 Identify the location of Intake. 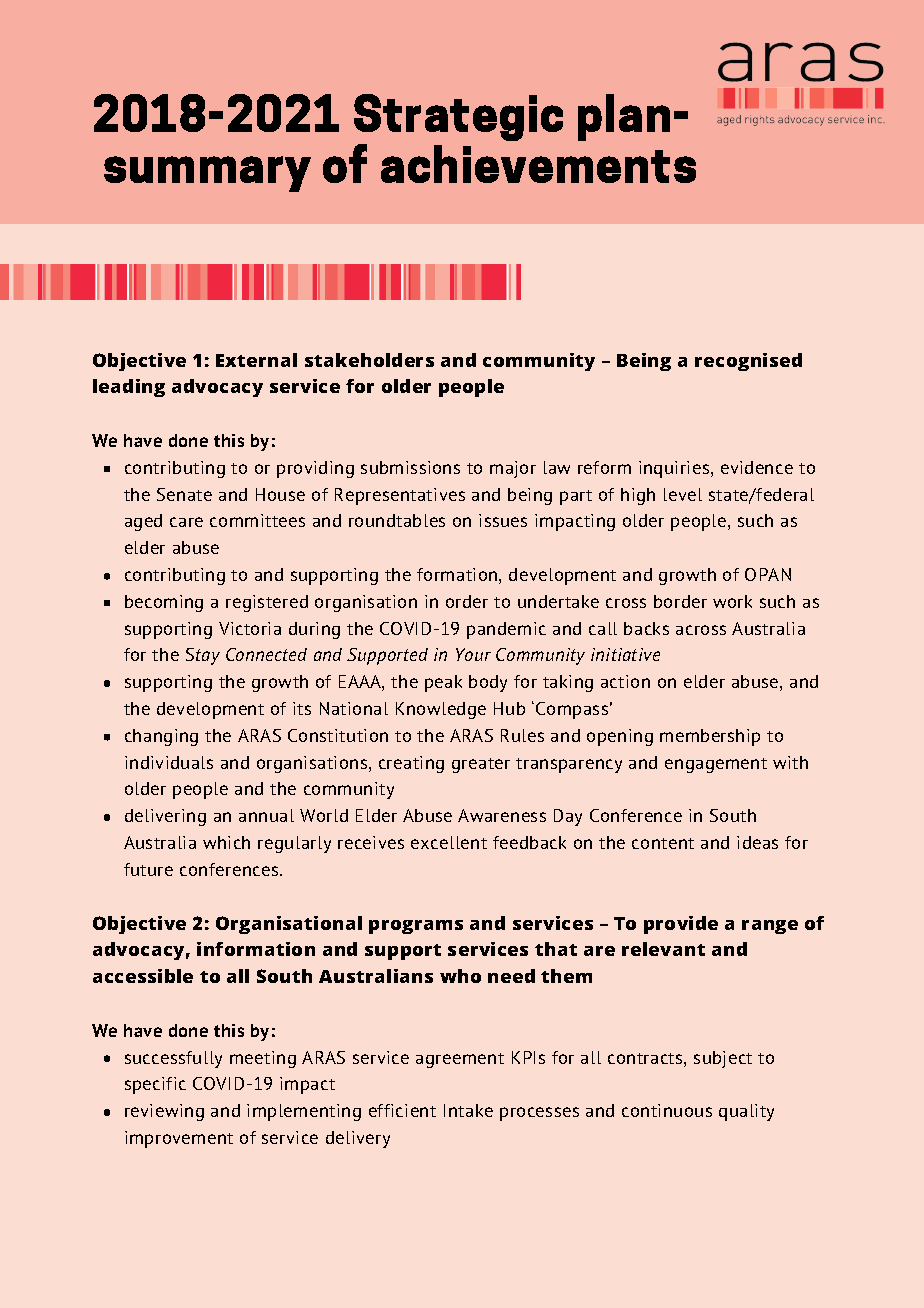
(468, 1110).
